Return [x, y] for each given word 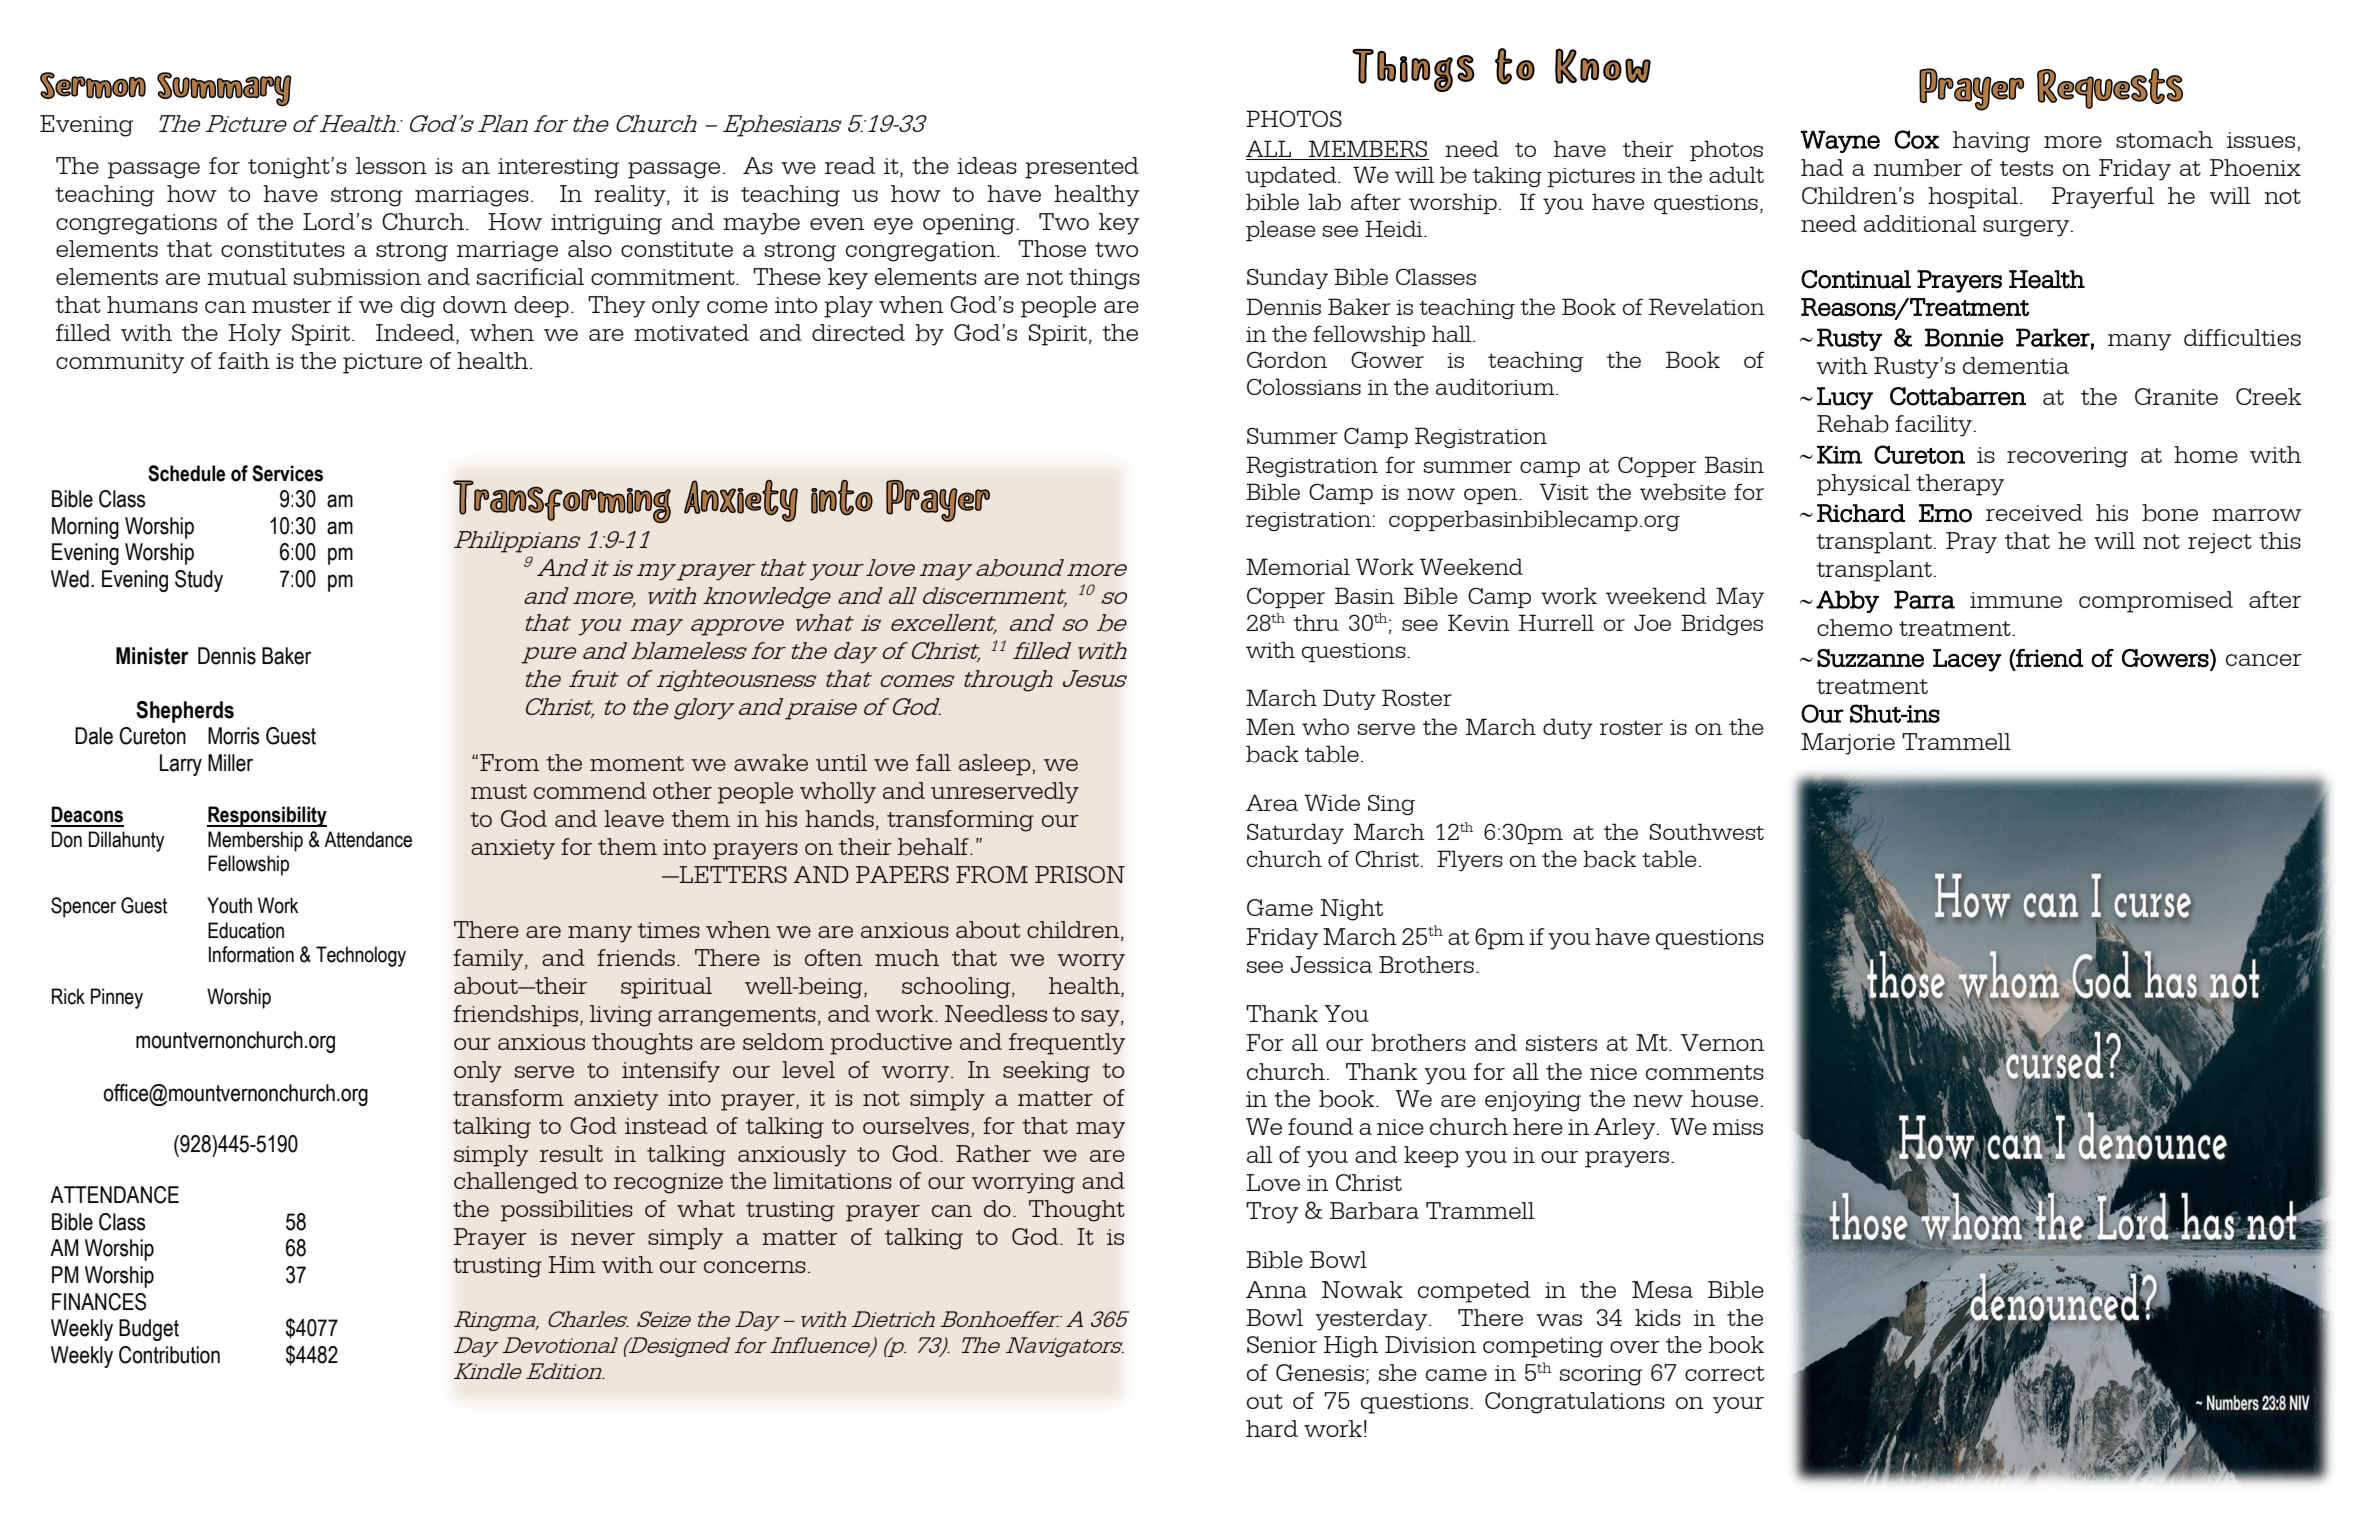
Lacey [1967, 660]
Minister [152, 656]
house [1726, 1098]
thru [1316, 622]
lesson [391, 165]
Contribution [169, 1355]
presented [1082, 168]
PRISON [1080, 874]
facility [1934, 426]
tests [2026, 168]
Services [287, 473]
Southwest [1707, 831]
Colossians [1304, 386]
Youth [229, 905]
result [571, 1153]
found [1320, 1126]
